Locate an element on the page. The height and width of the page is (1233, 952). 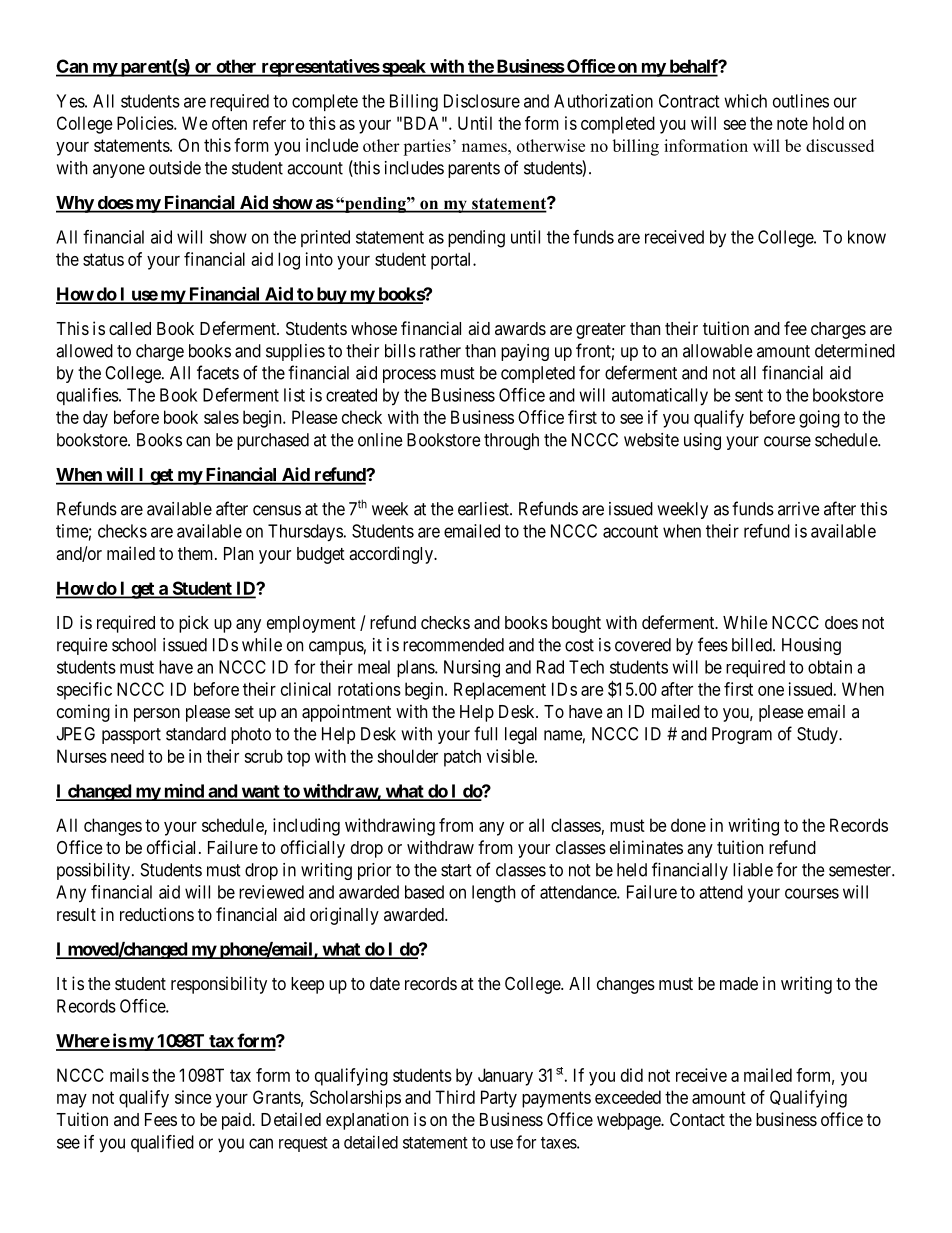
called is located at coordinates (130, 328).
